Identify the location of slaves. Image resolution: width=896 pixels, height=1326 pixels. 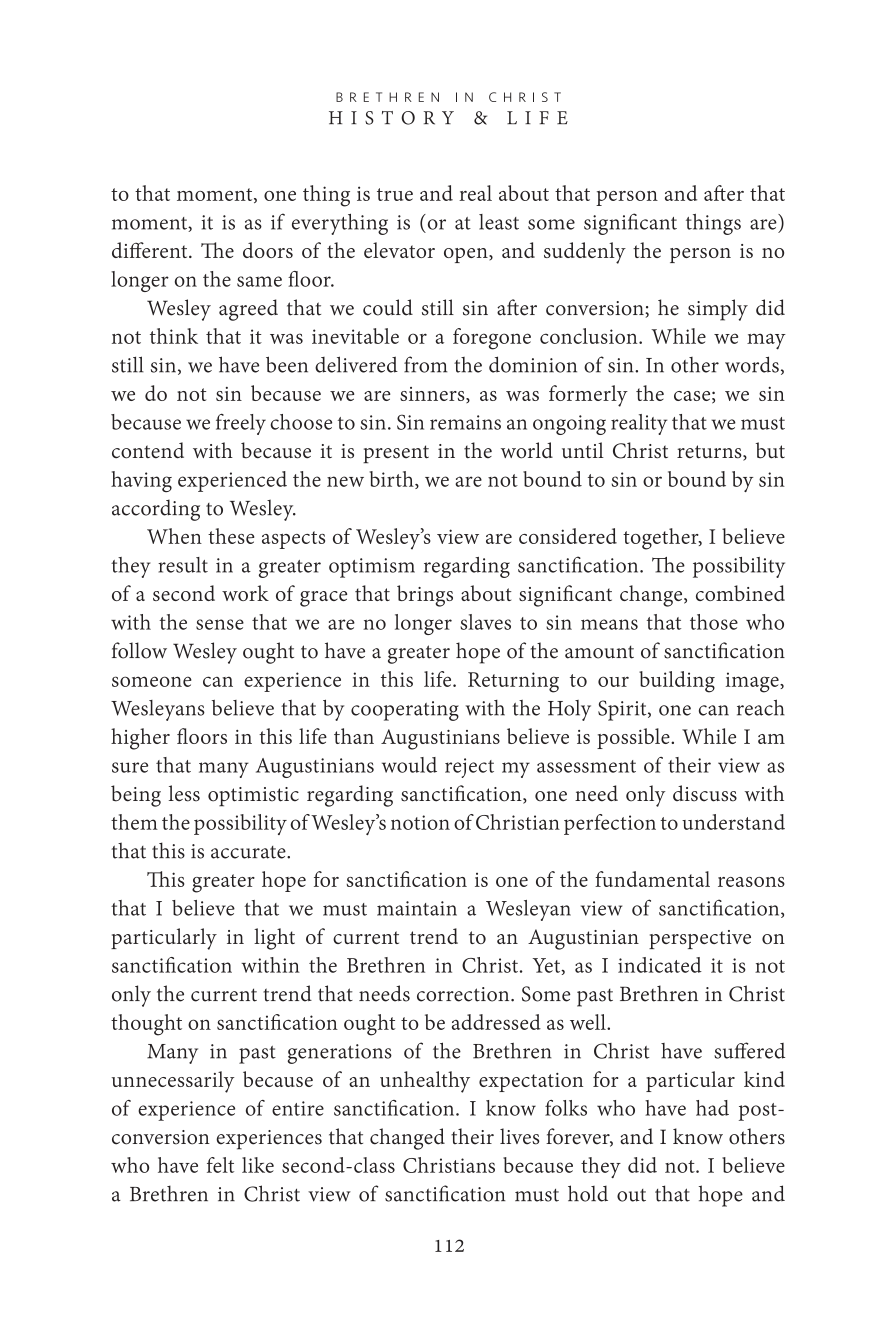
(485, 622).
